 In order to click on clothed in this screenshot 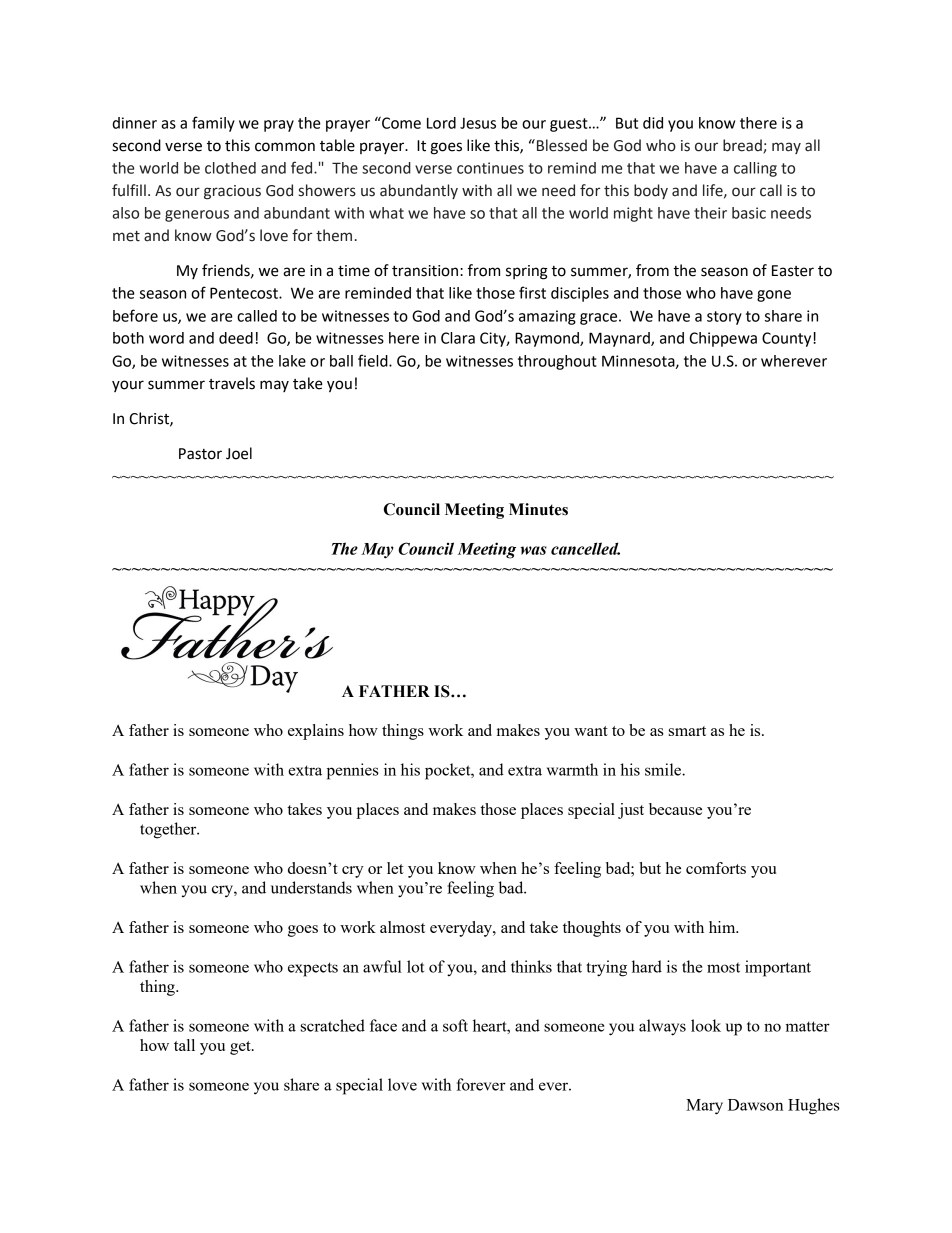, I will do `click(230, 168)`.
